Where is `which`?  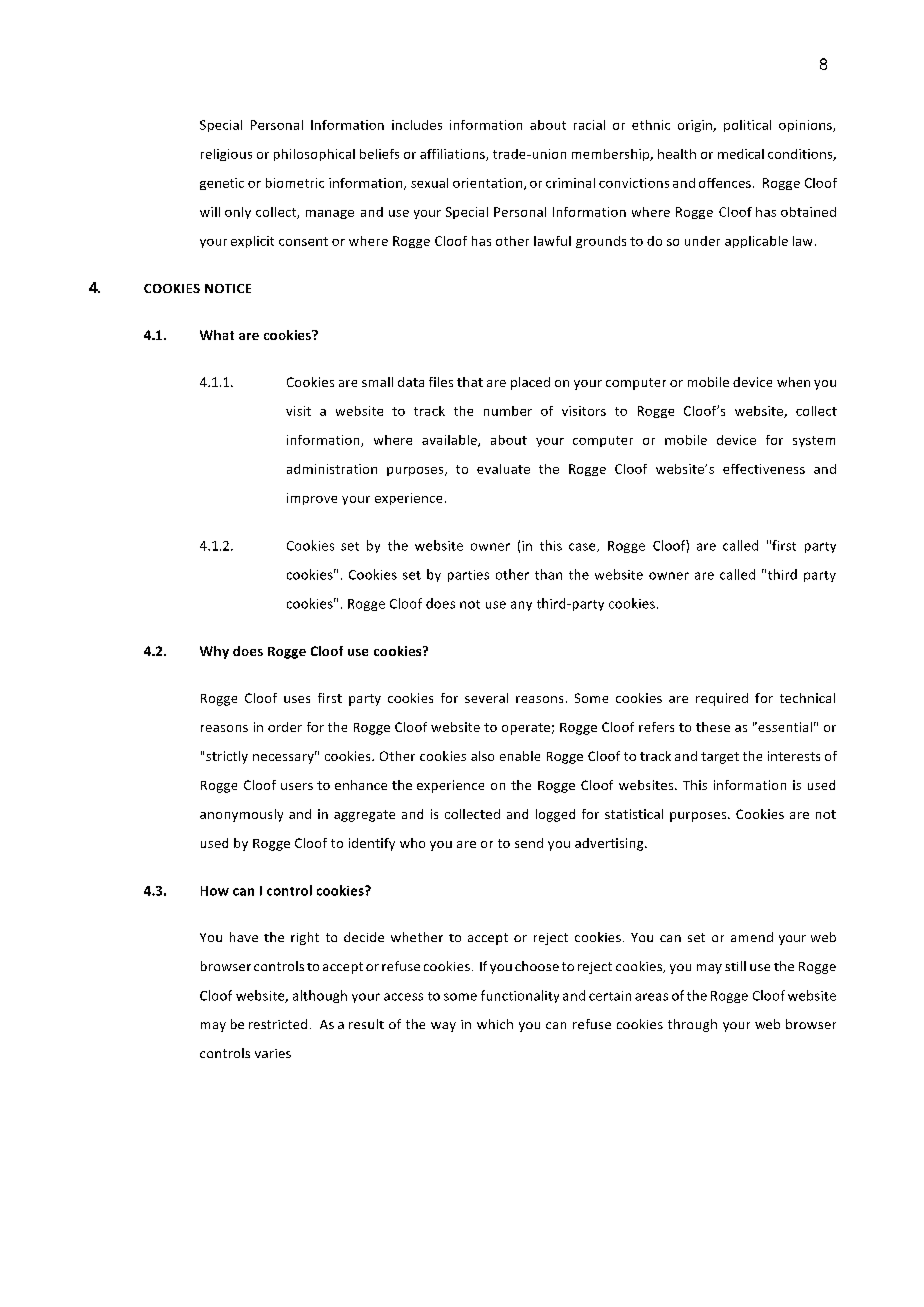
which is located at coordinates (495, 1024).
